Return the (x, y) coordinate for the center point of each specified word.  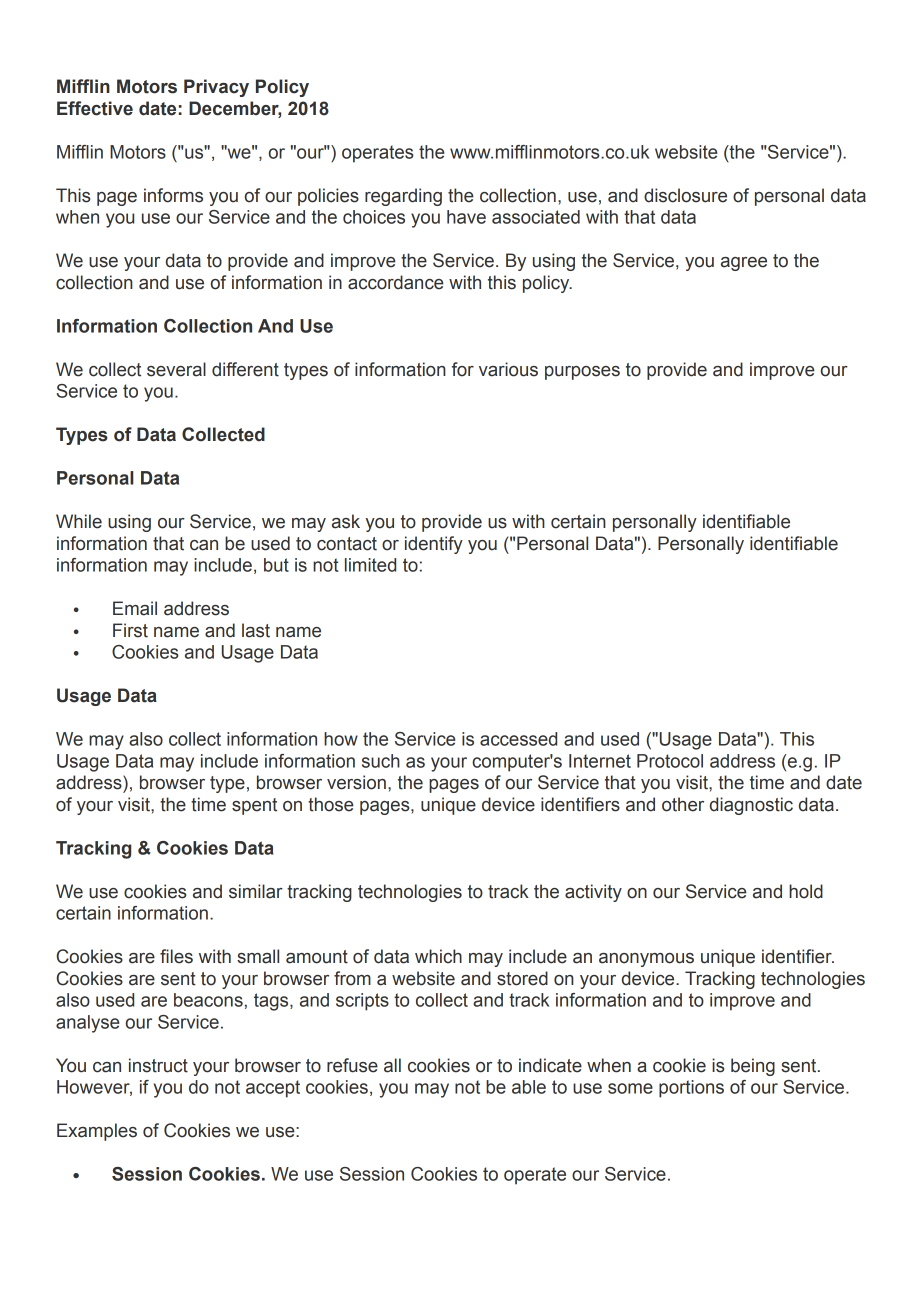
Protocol (670, 761)
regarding (403, 197)
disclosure (685, 195)
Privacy (216, 88)
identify (434, 545)
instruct (158, 1065)
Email (135, 608)
